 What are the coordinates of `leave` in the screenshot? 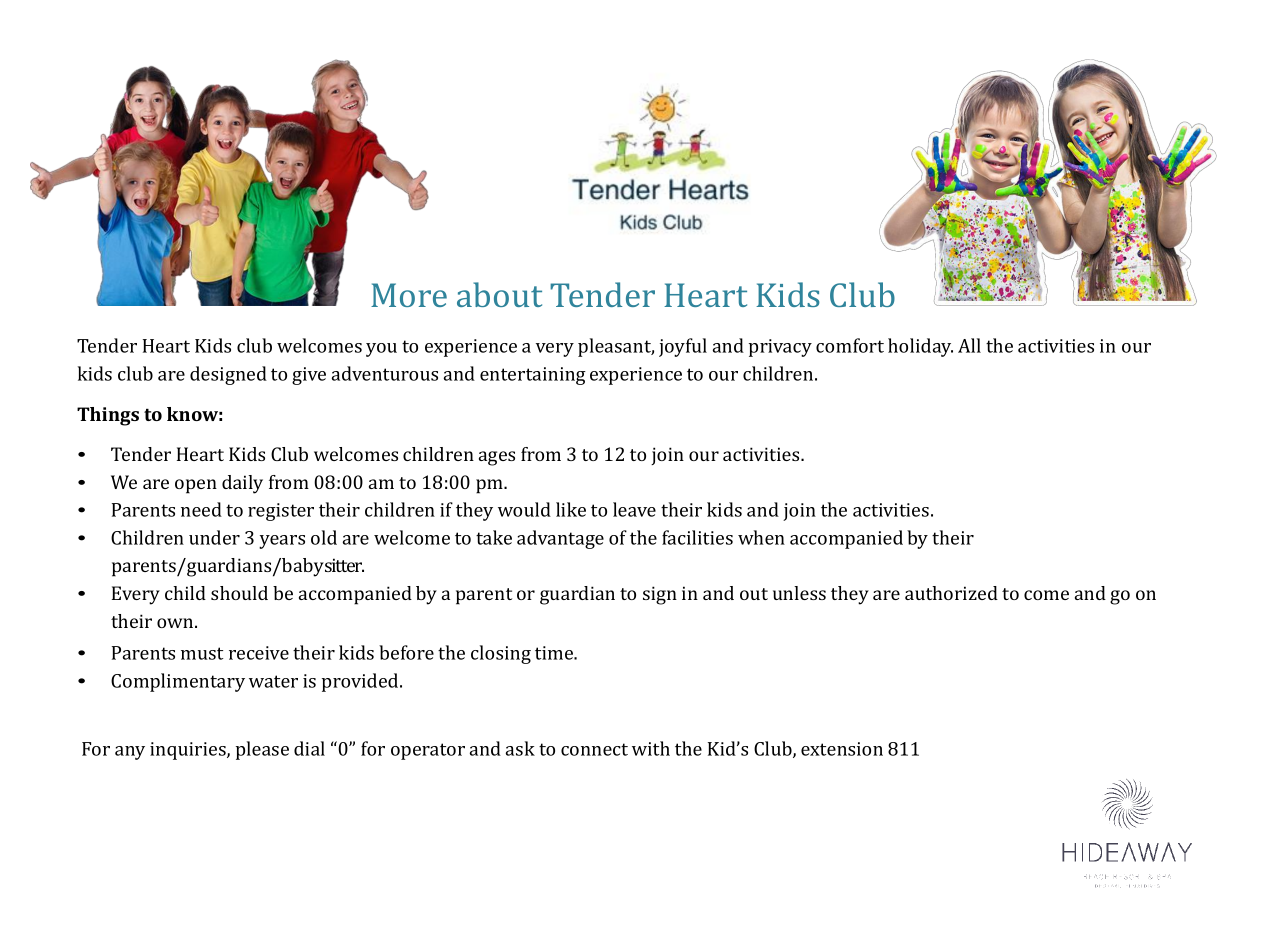 It's located at (634, 509).
